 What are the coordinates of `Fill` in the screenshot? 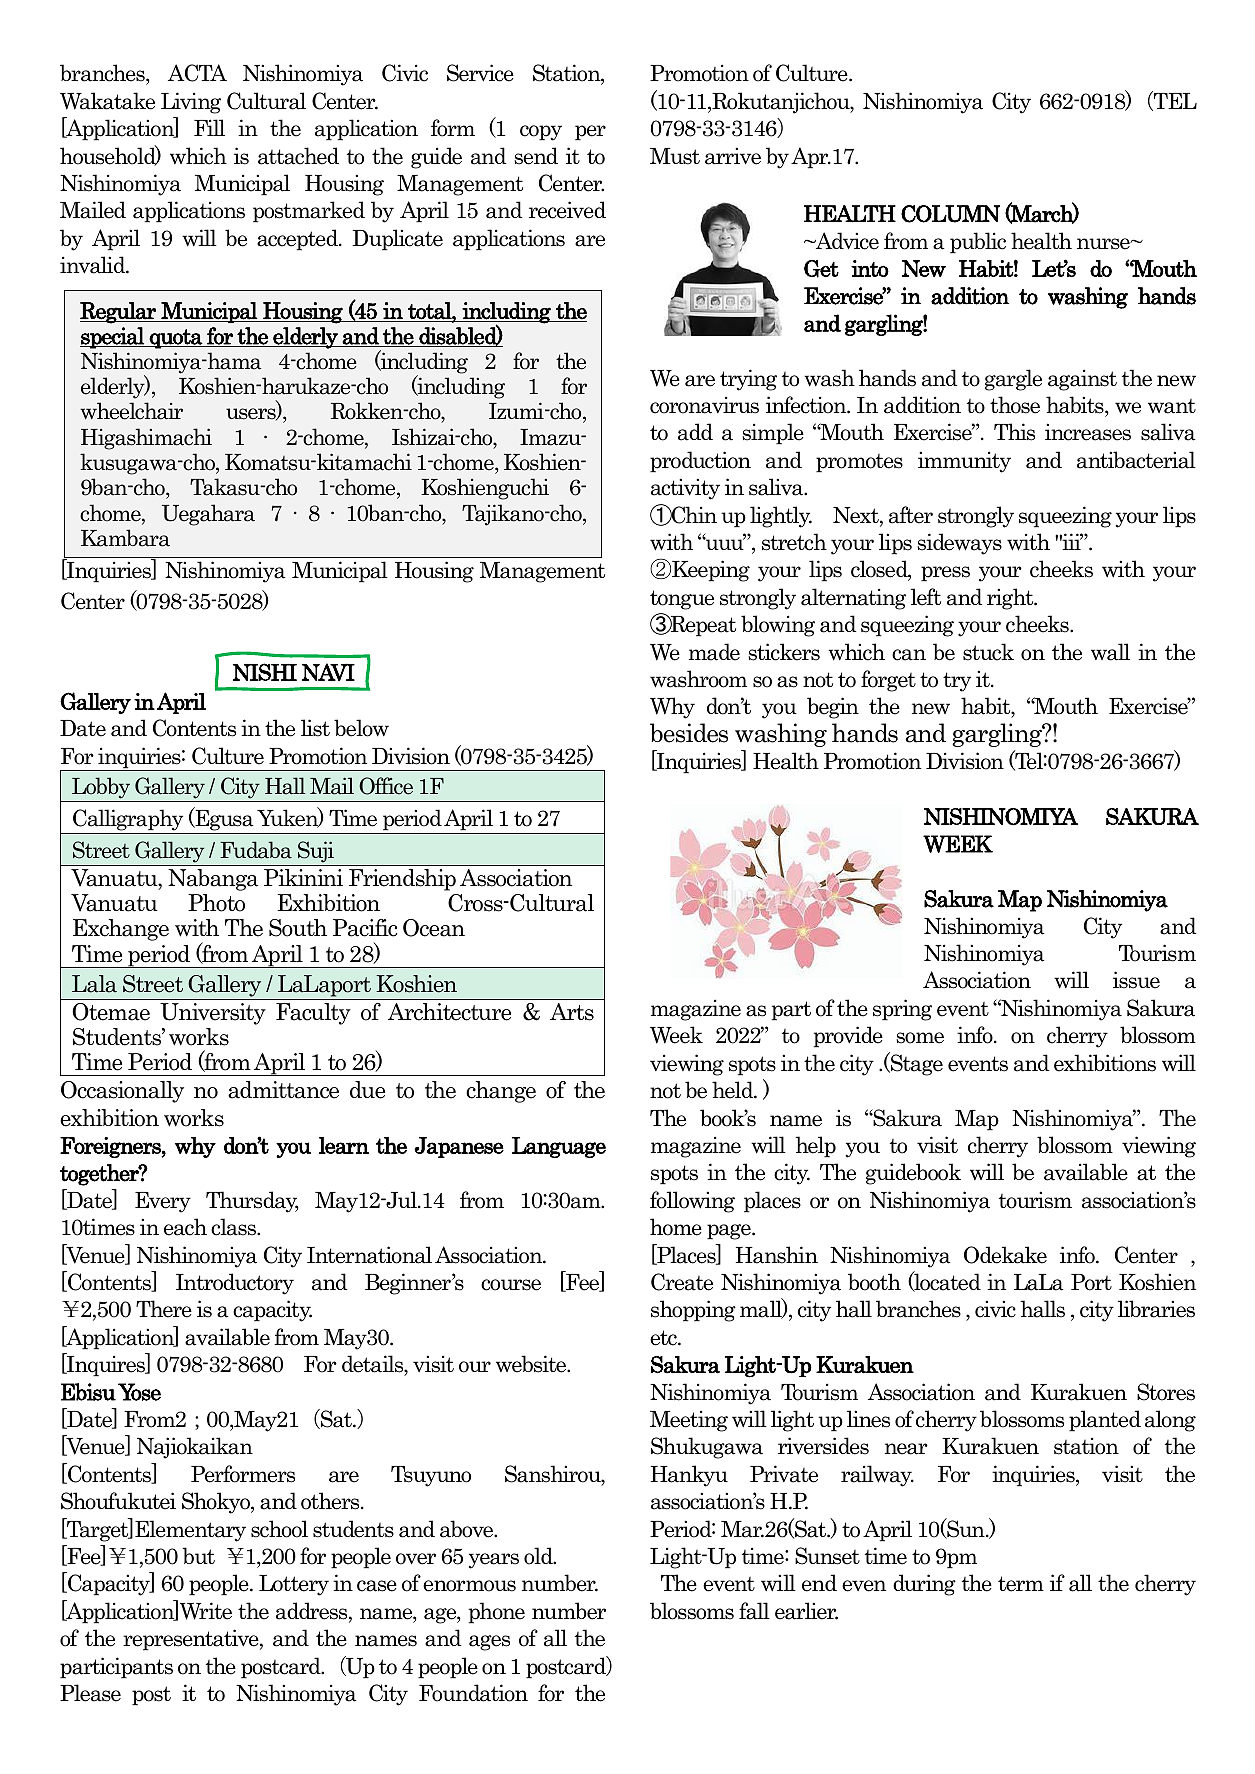 It's located at (209, 127).
